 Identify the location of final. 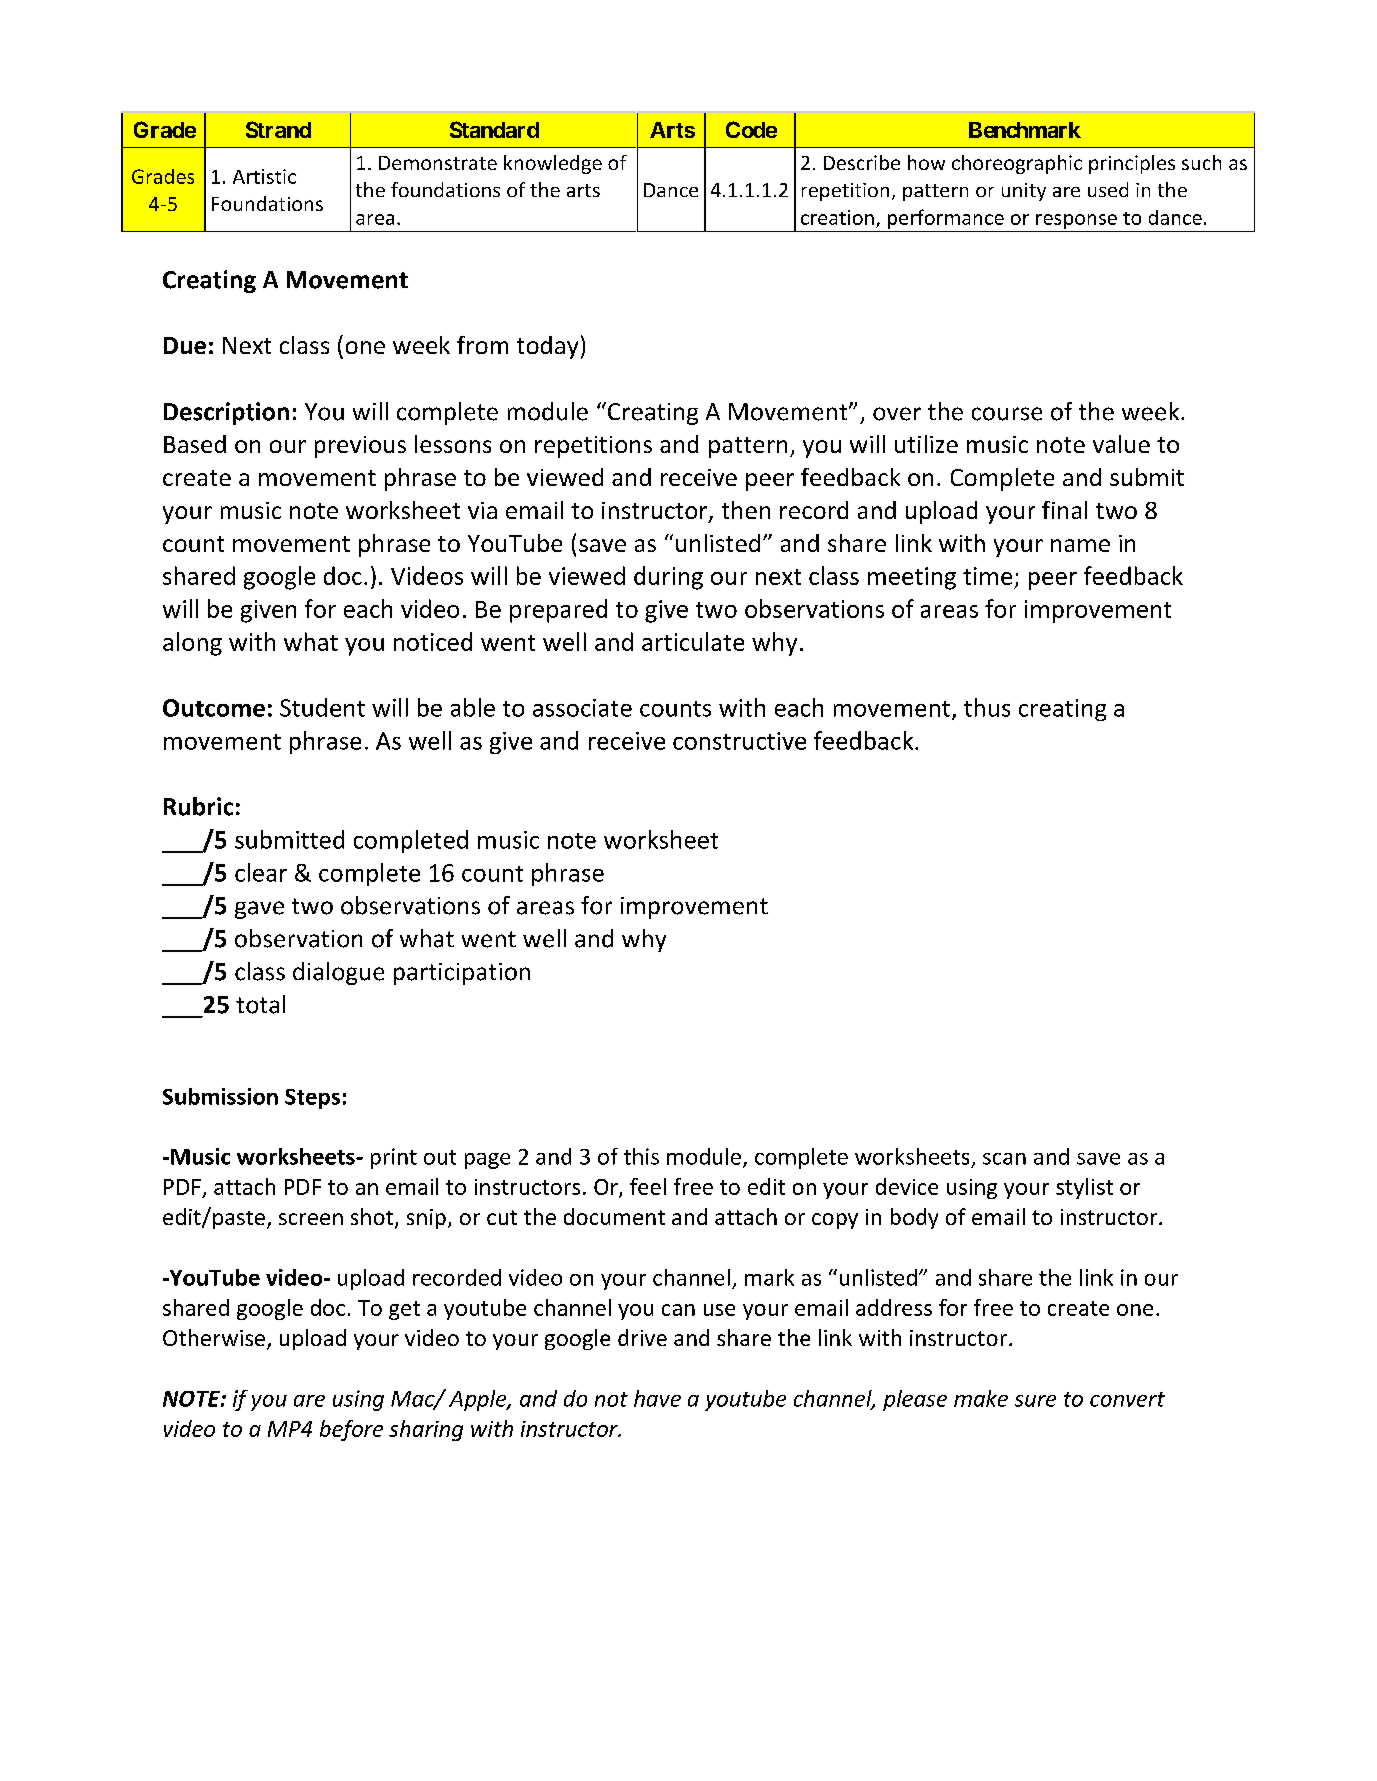
(1064, 510).
